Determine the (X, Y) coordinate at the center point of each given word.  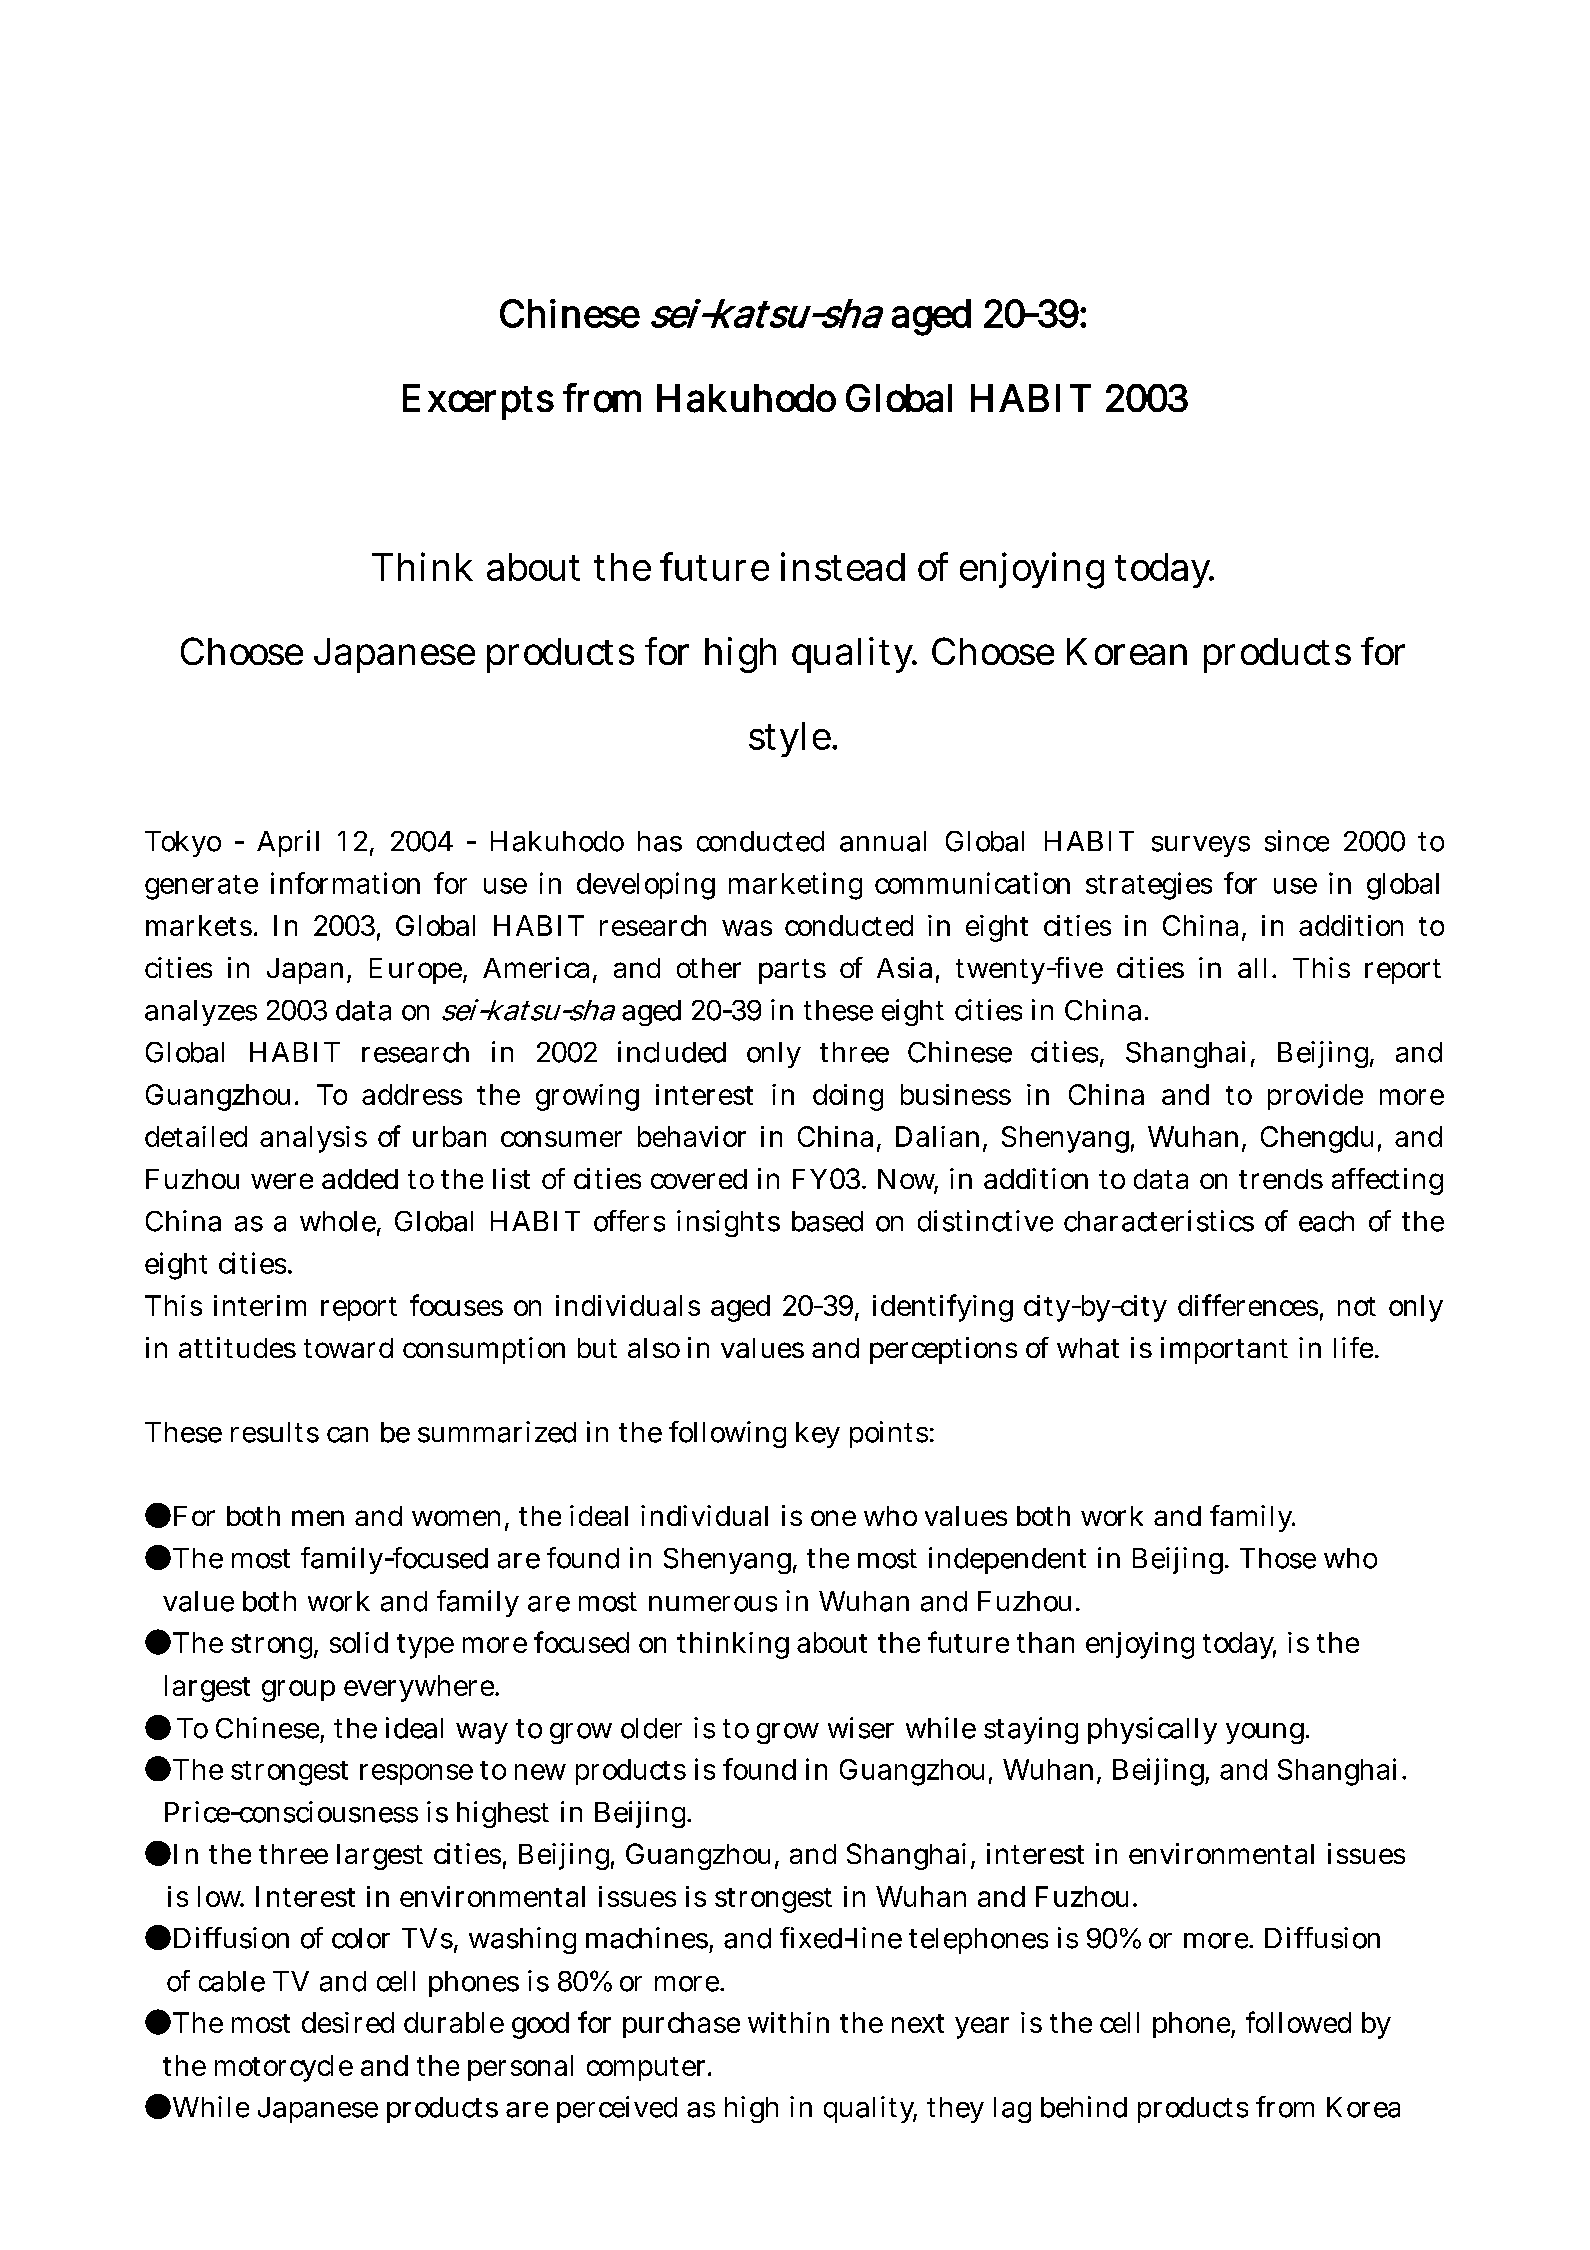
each (1326, 1221)
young (1267, 1733)
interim (260, 1305)
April (288, 843)
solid (359, 1642)
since (1297, 841)
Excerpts (478, 402)
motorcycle (284, 2068)
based (827, 1221)
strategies (1149, 886)
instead (843, 566)
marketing (795, 886)
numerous (713, 1604)
